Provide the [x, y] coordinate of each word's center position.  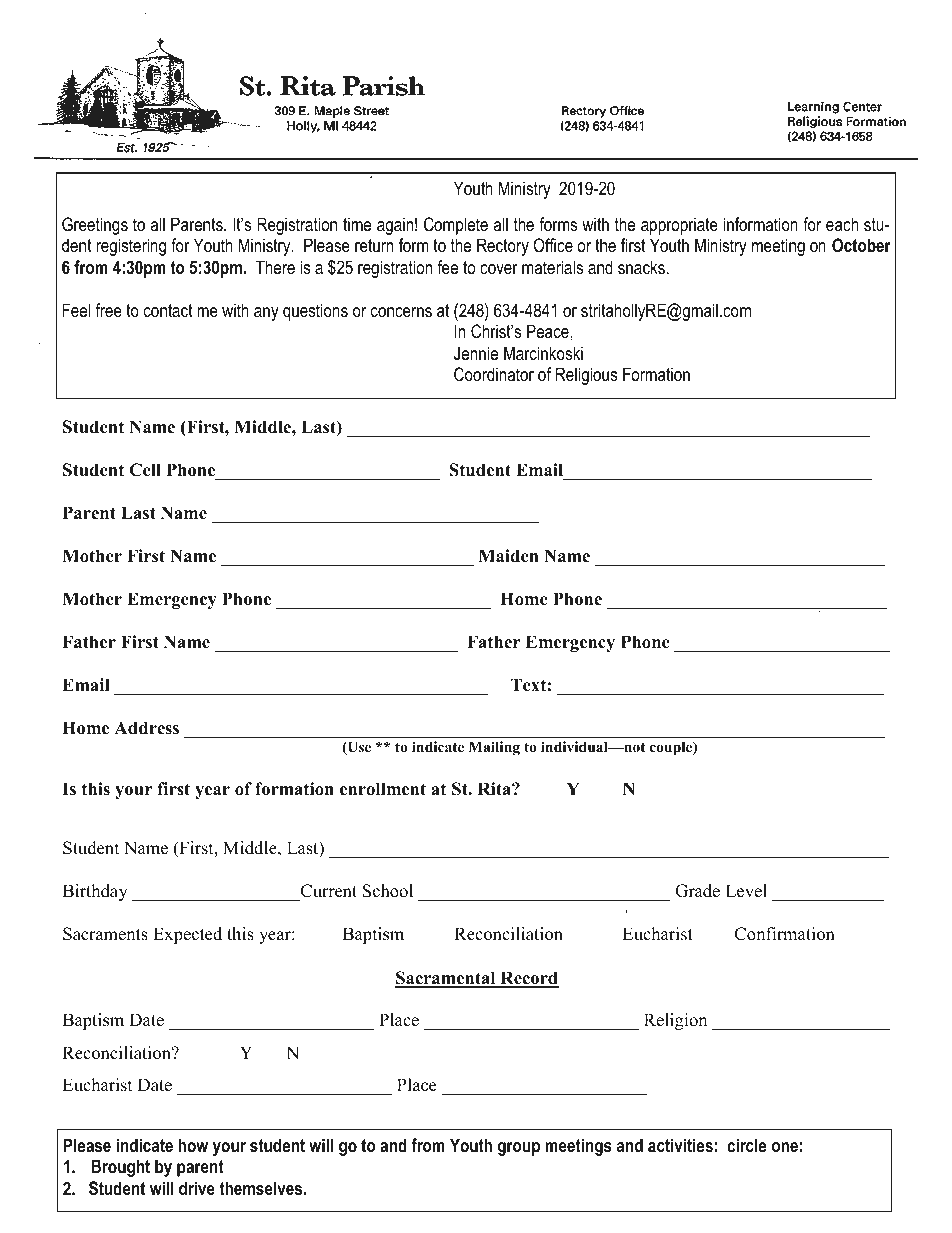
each [842, 224]
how [193, 1145]
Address [146, 728]
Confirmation [785, 934]
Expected [187, 935]
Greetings [95, 226]
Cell [145, 470]
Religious [587, 376]
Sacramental [446, 979]
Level [746, 891]
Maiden [508, 556]
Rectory [503, 247]
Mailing [494, 748]
